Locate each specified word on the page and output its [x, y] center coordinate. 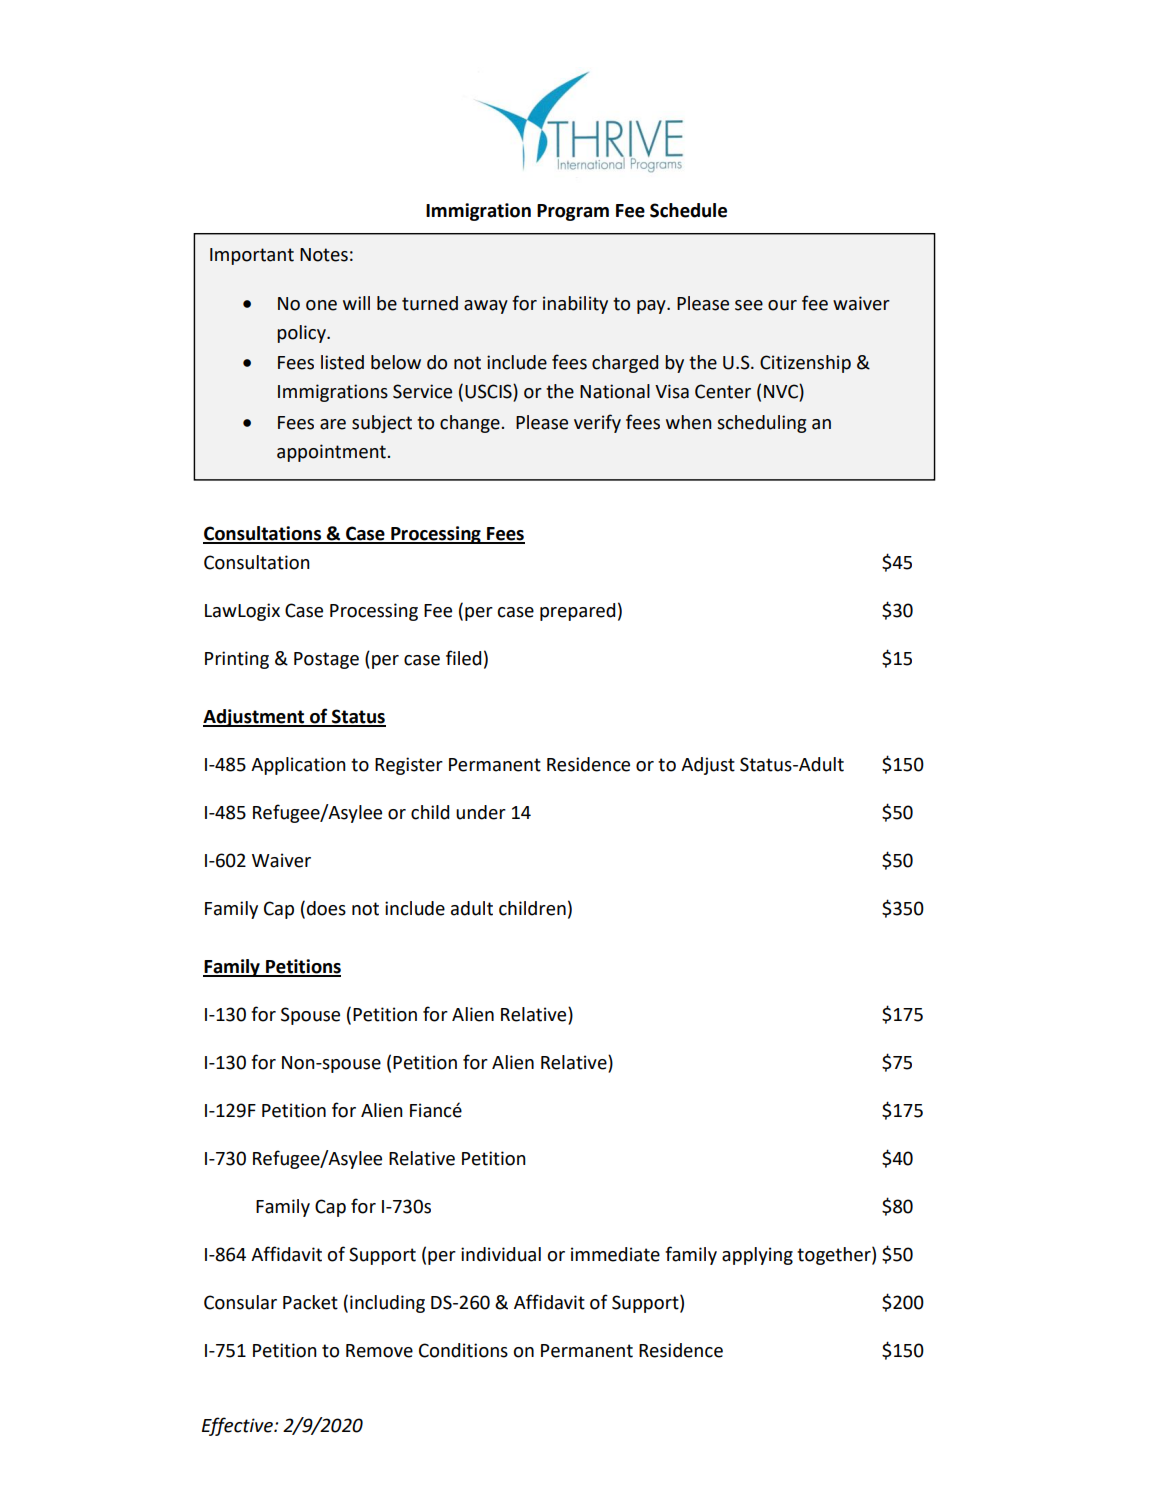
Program [573, 212]
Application [298, 766]
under [481, 812]
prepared [577, 612]
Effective [238, 1426]
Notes [324, 255]
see [749, 305]
